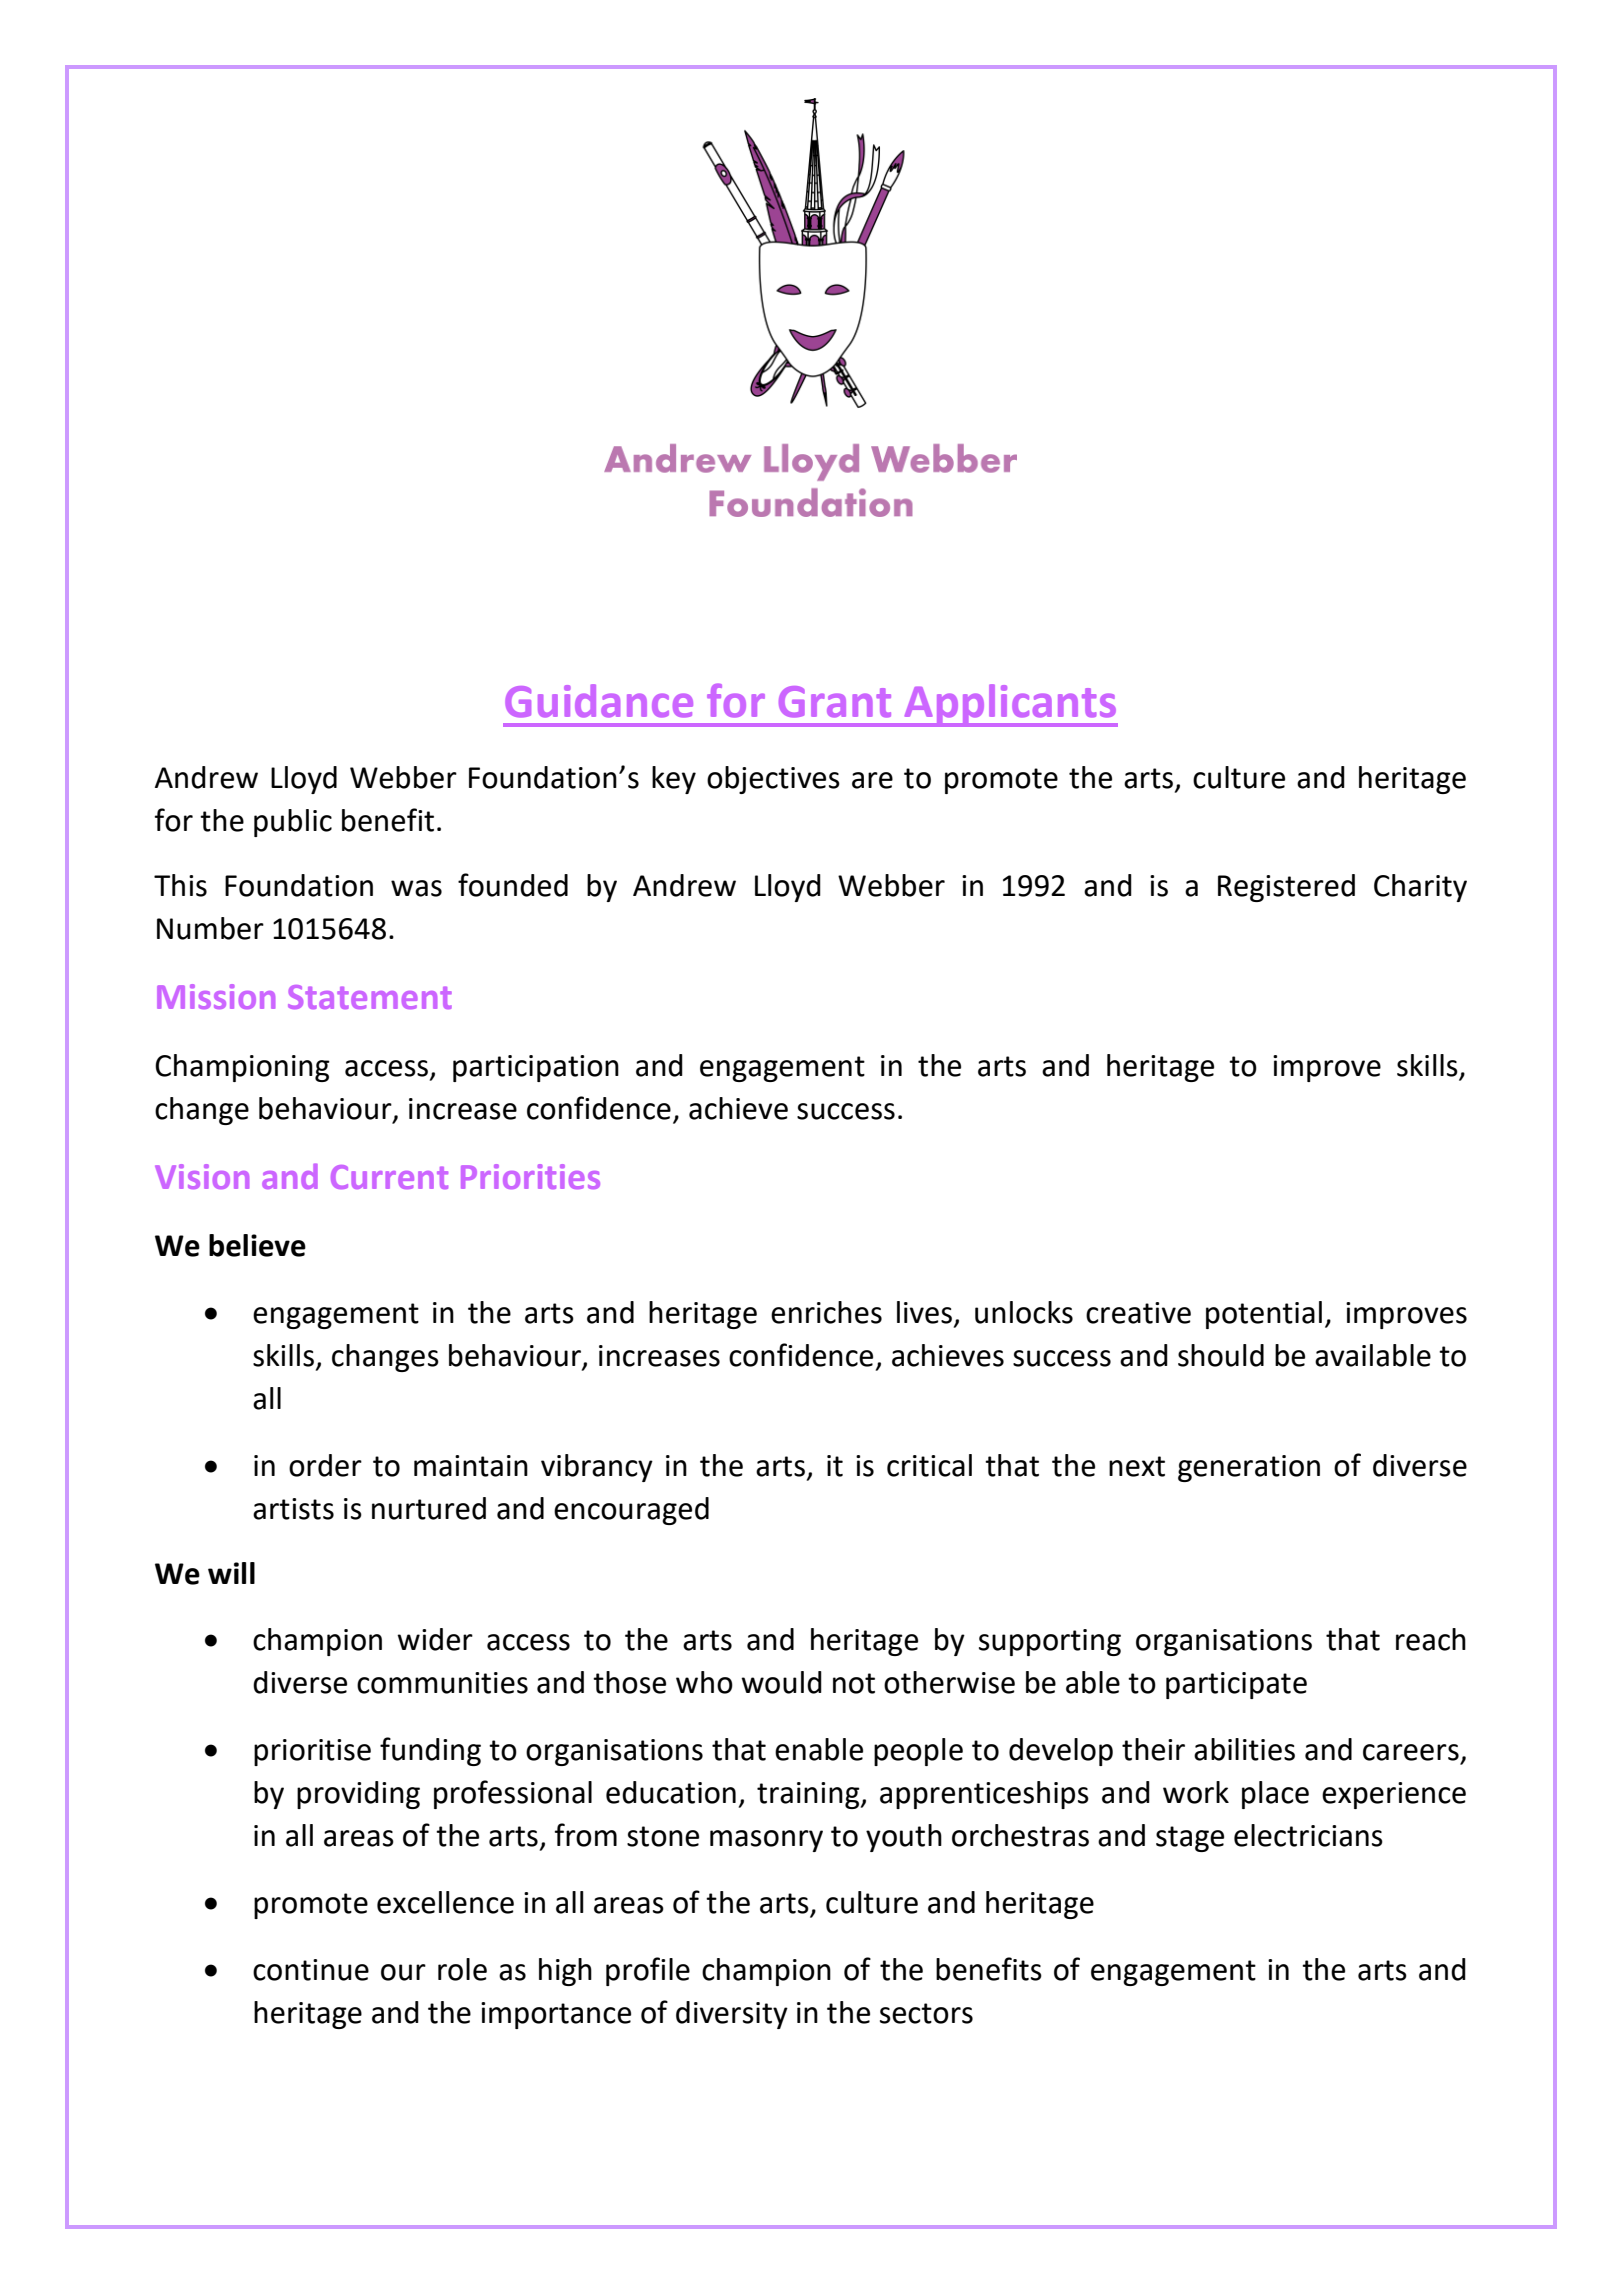 This screenshot has height=2294, width=1622. Describe the element at coordinates (311, 1970) in the screenshot. I see `continue` at that location.
